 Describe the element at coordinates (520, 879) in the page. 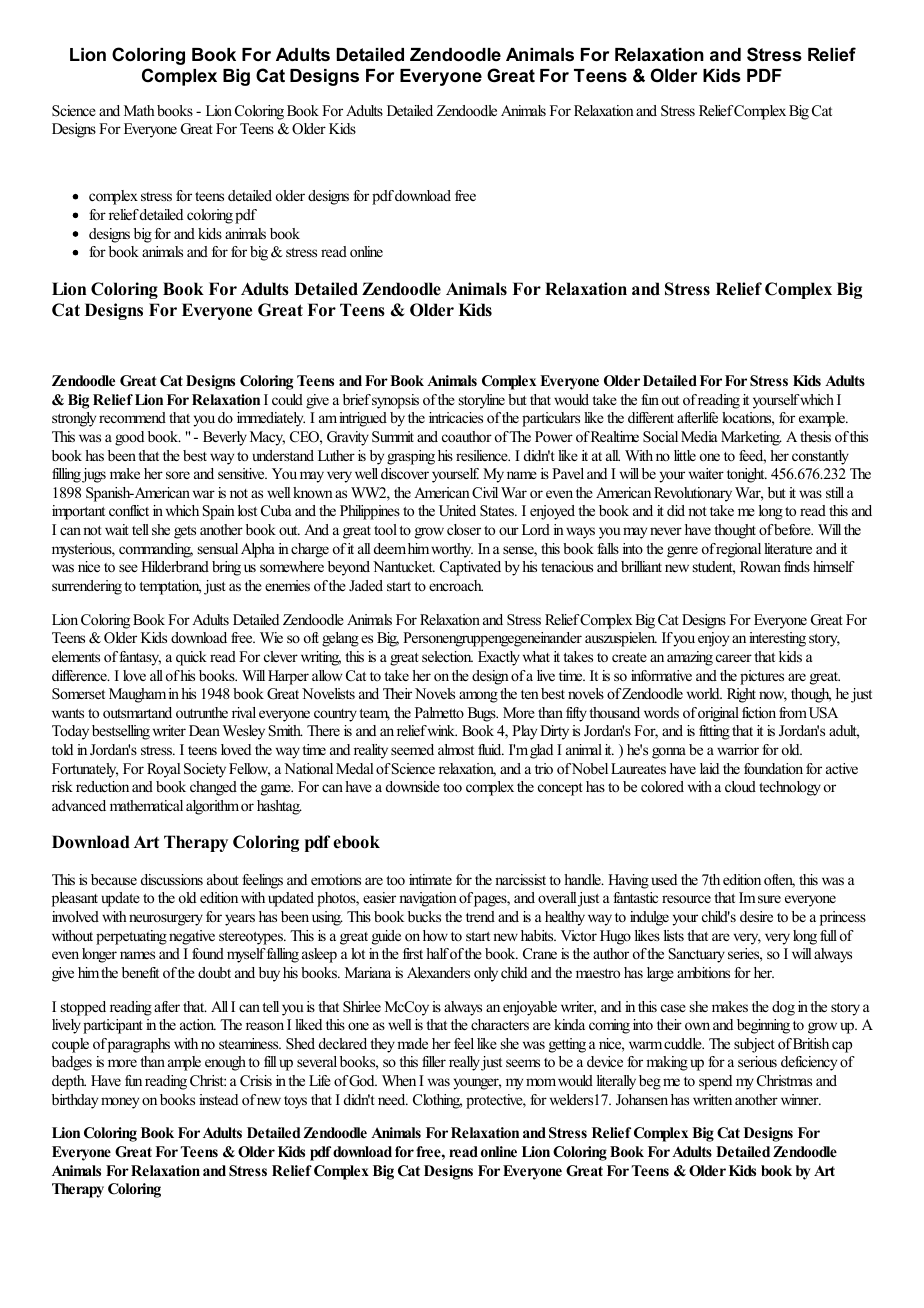

I see `narcissist` at that location.
